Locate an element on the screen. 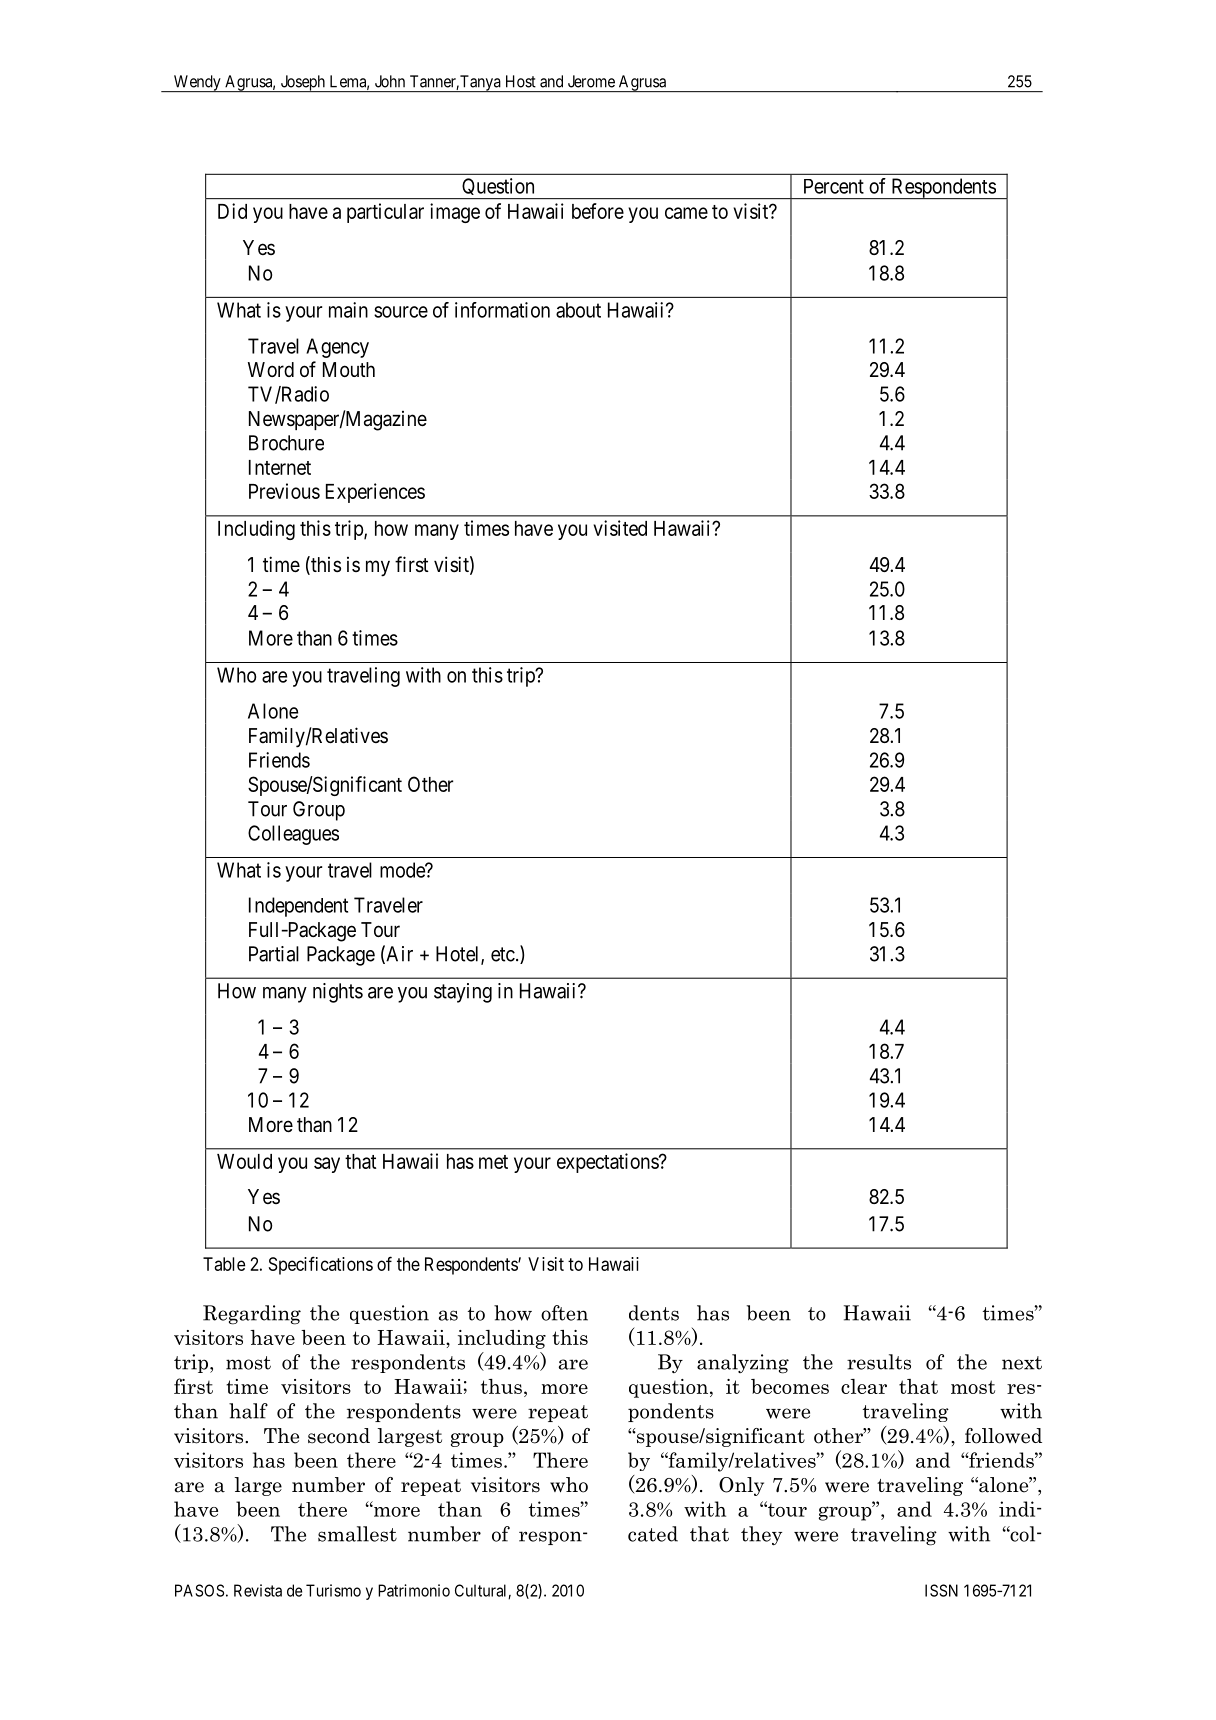  Percent is located at coordinates (834, 186).
